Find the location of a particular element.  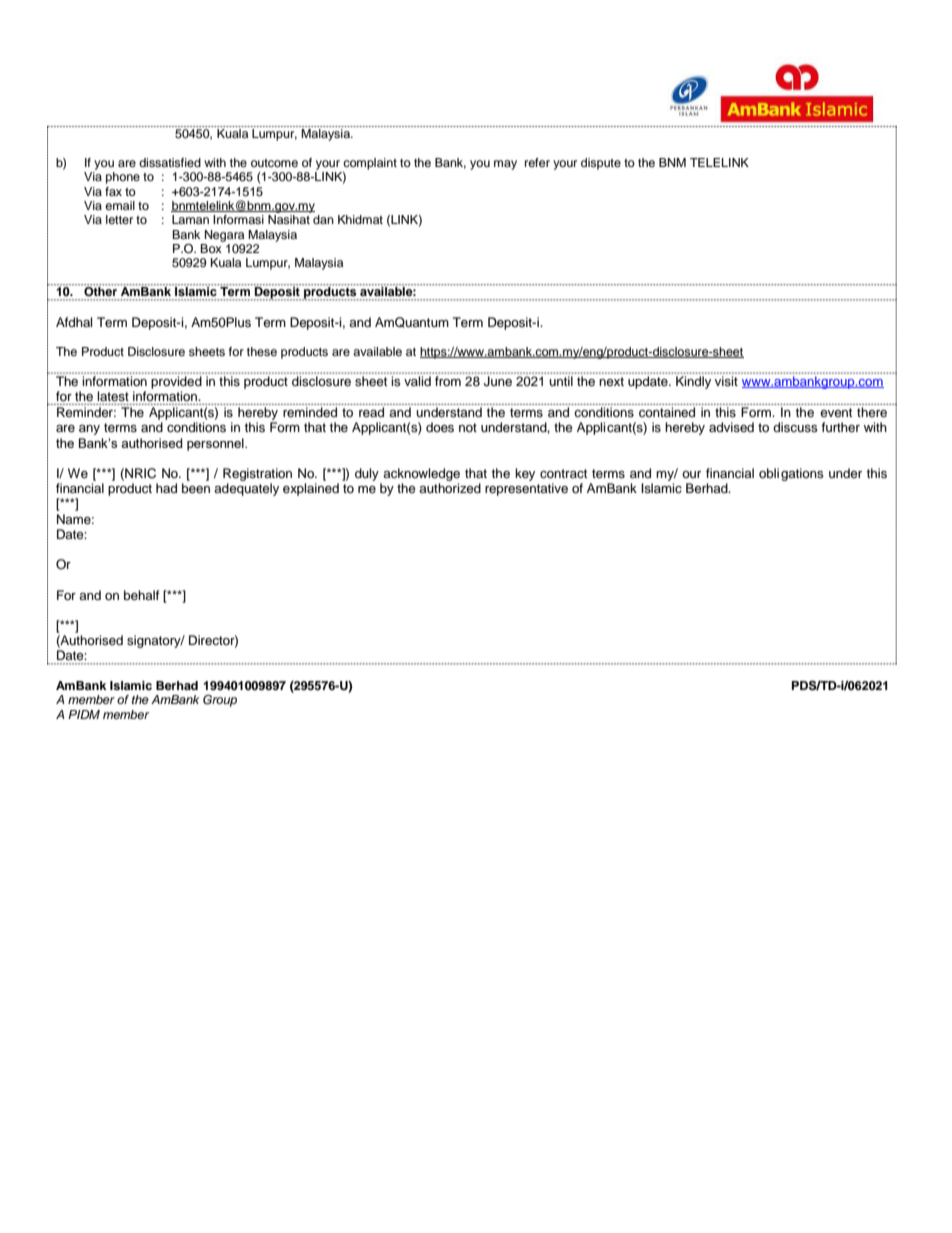

provided is located at coordinates (176, 382).
